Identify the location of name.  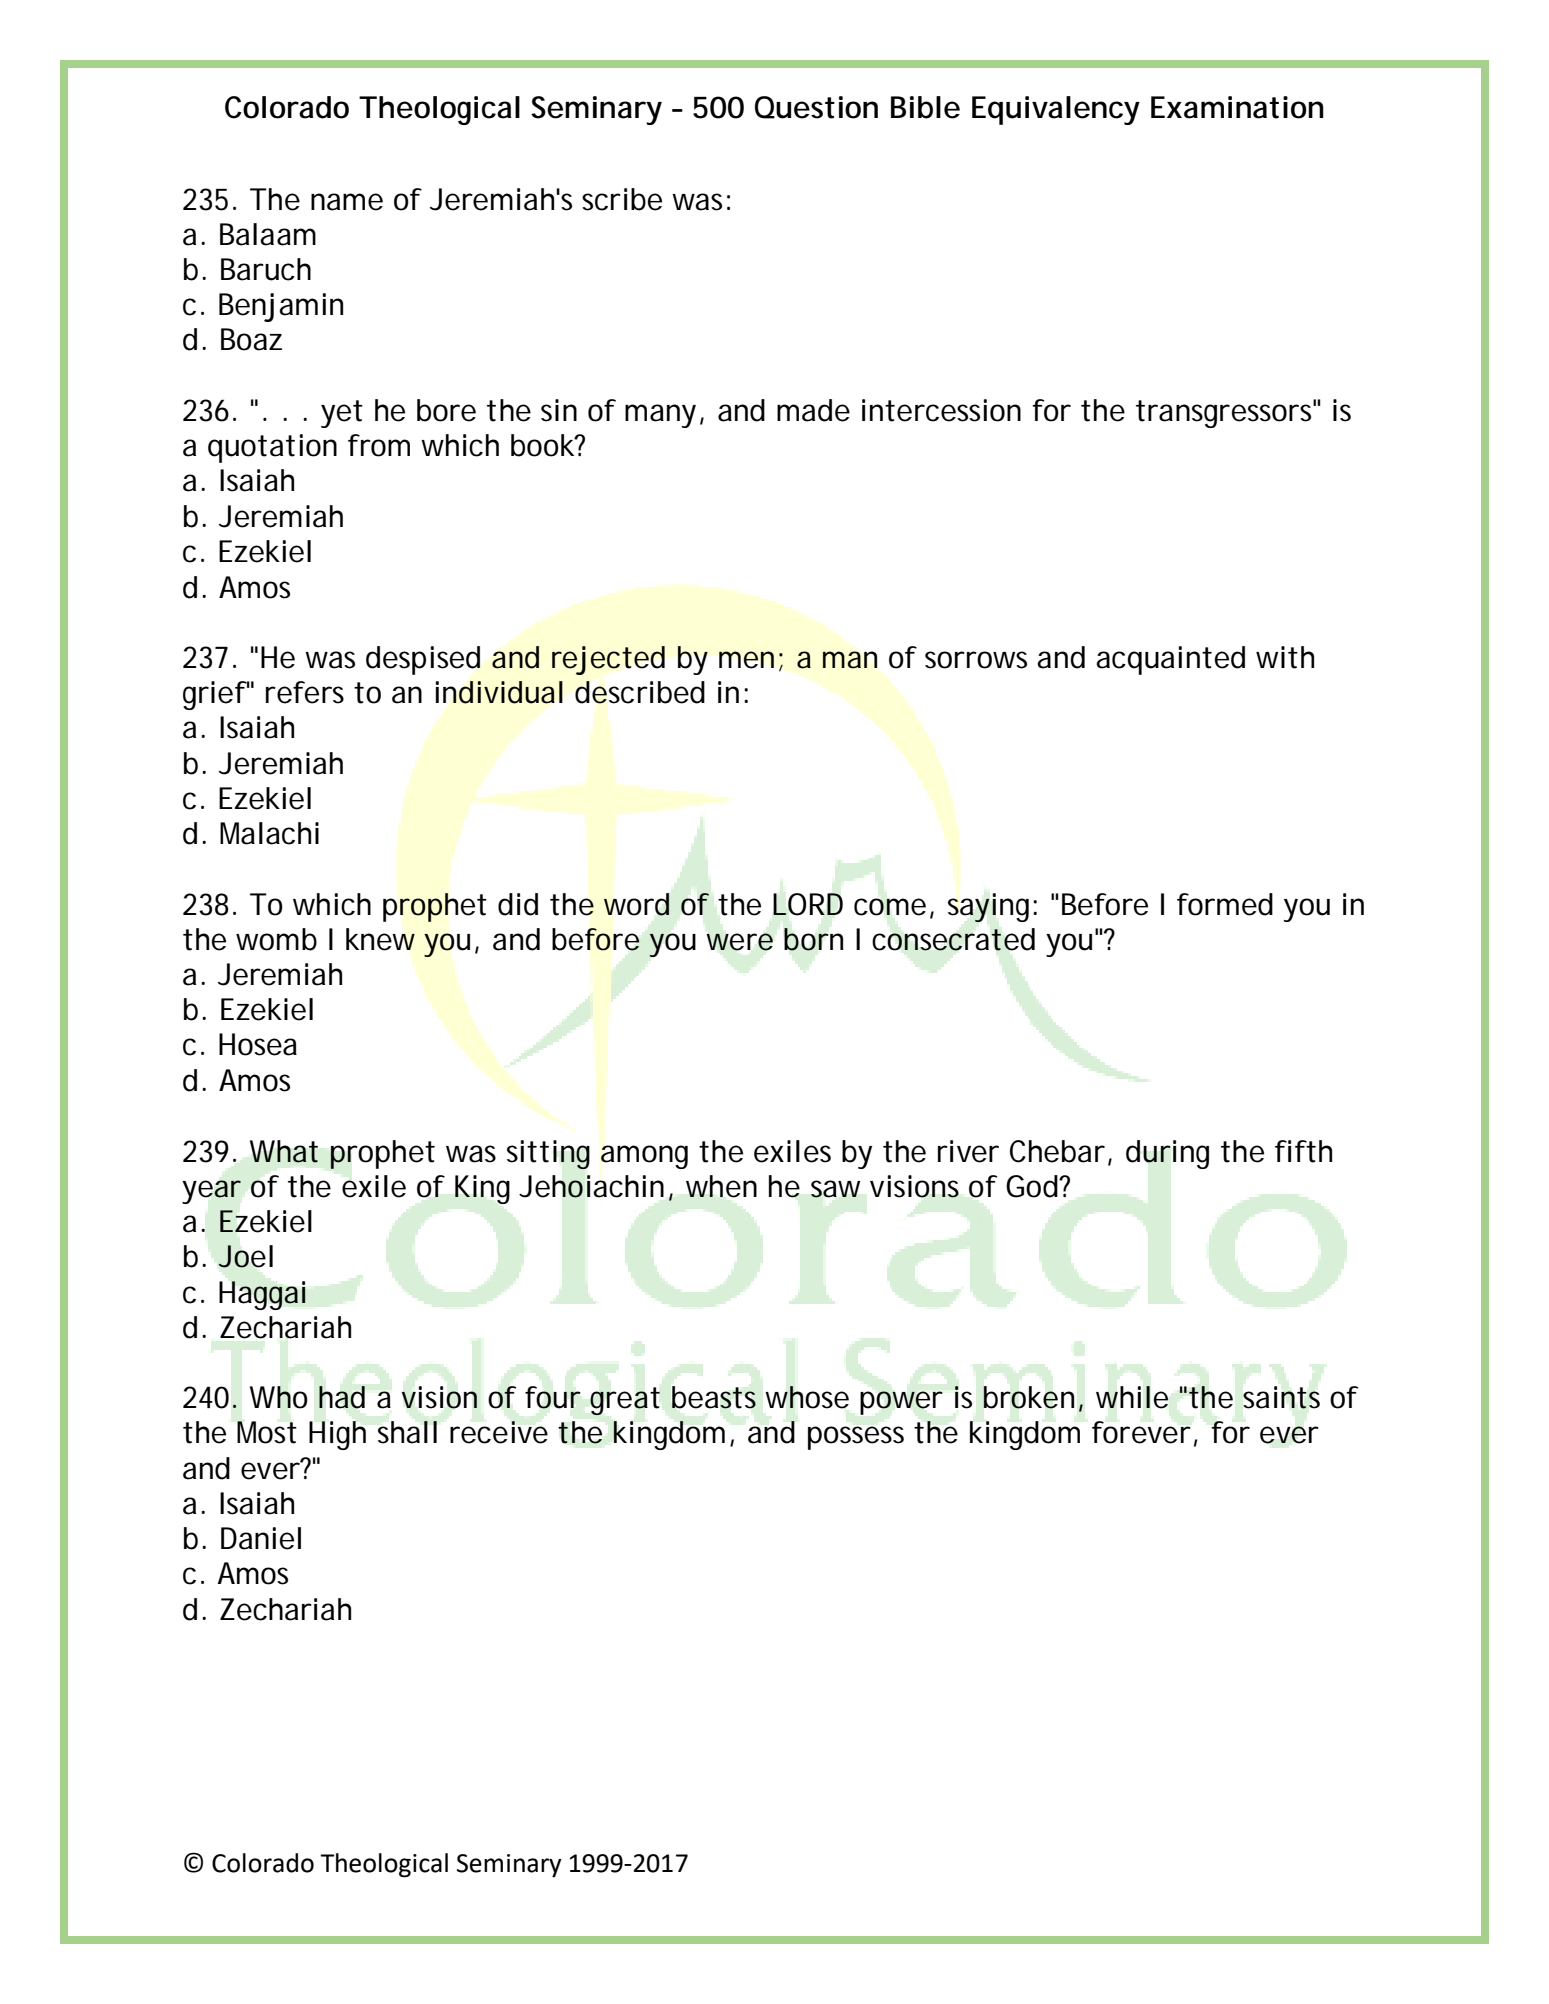
(347, 202).
